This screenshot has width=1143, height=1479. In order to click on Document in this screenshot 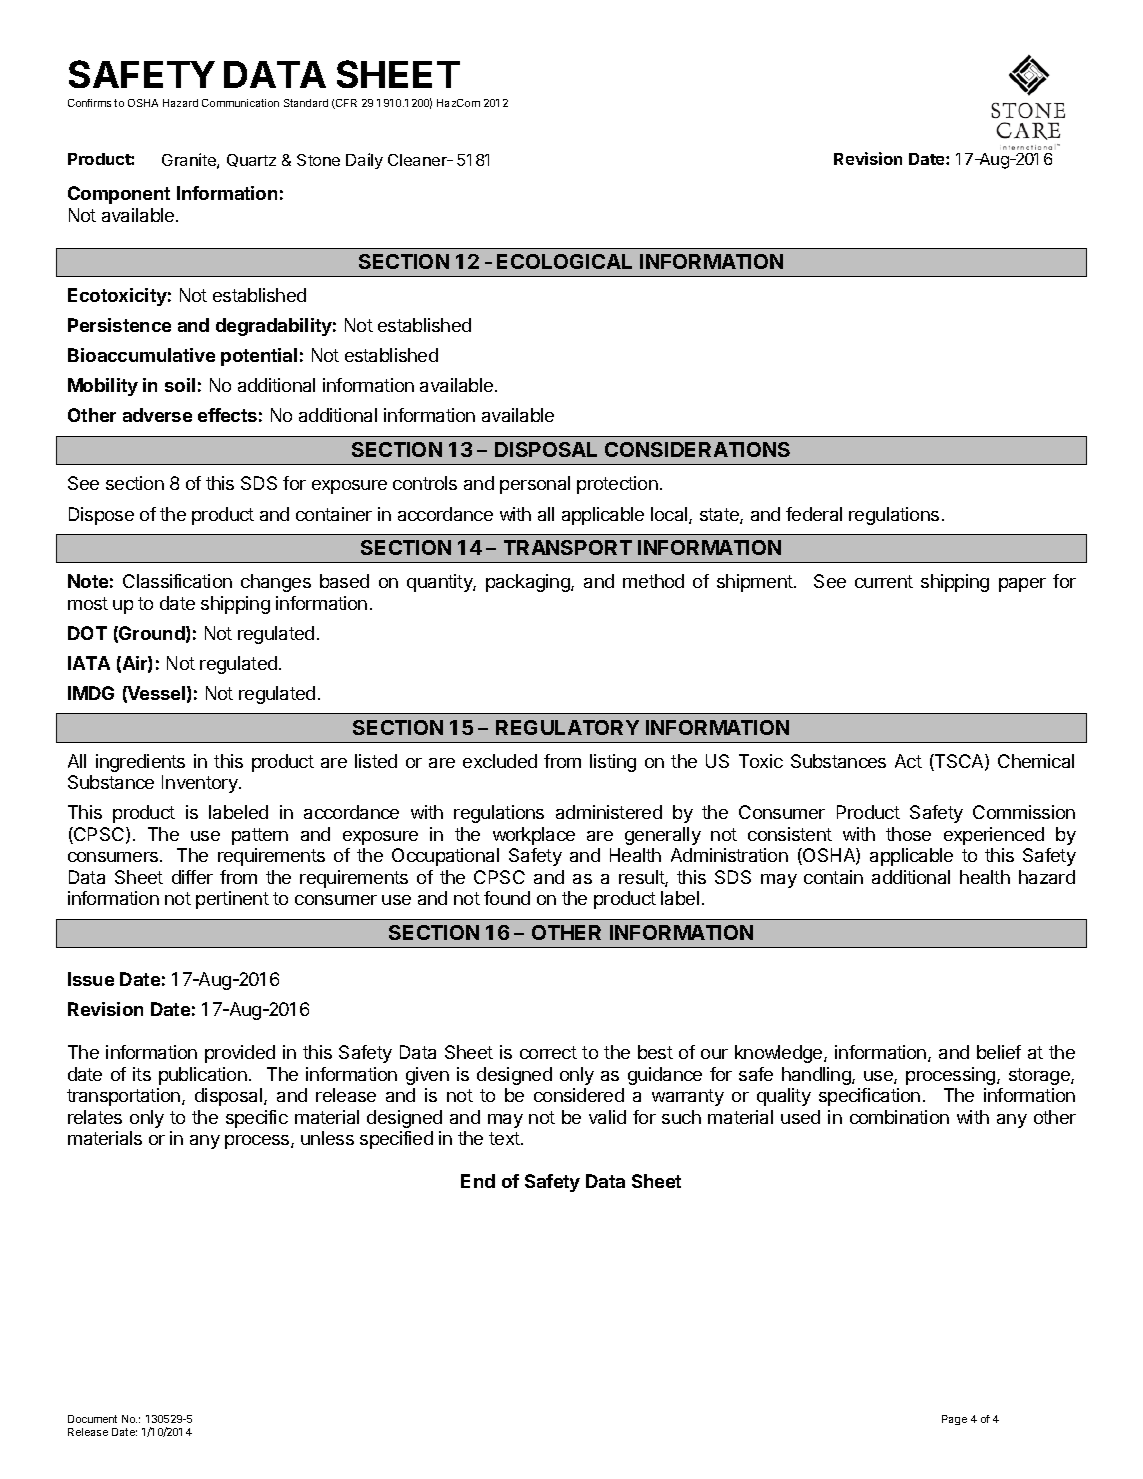, I will do `click(92, 1419)`.
